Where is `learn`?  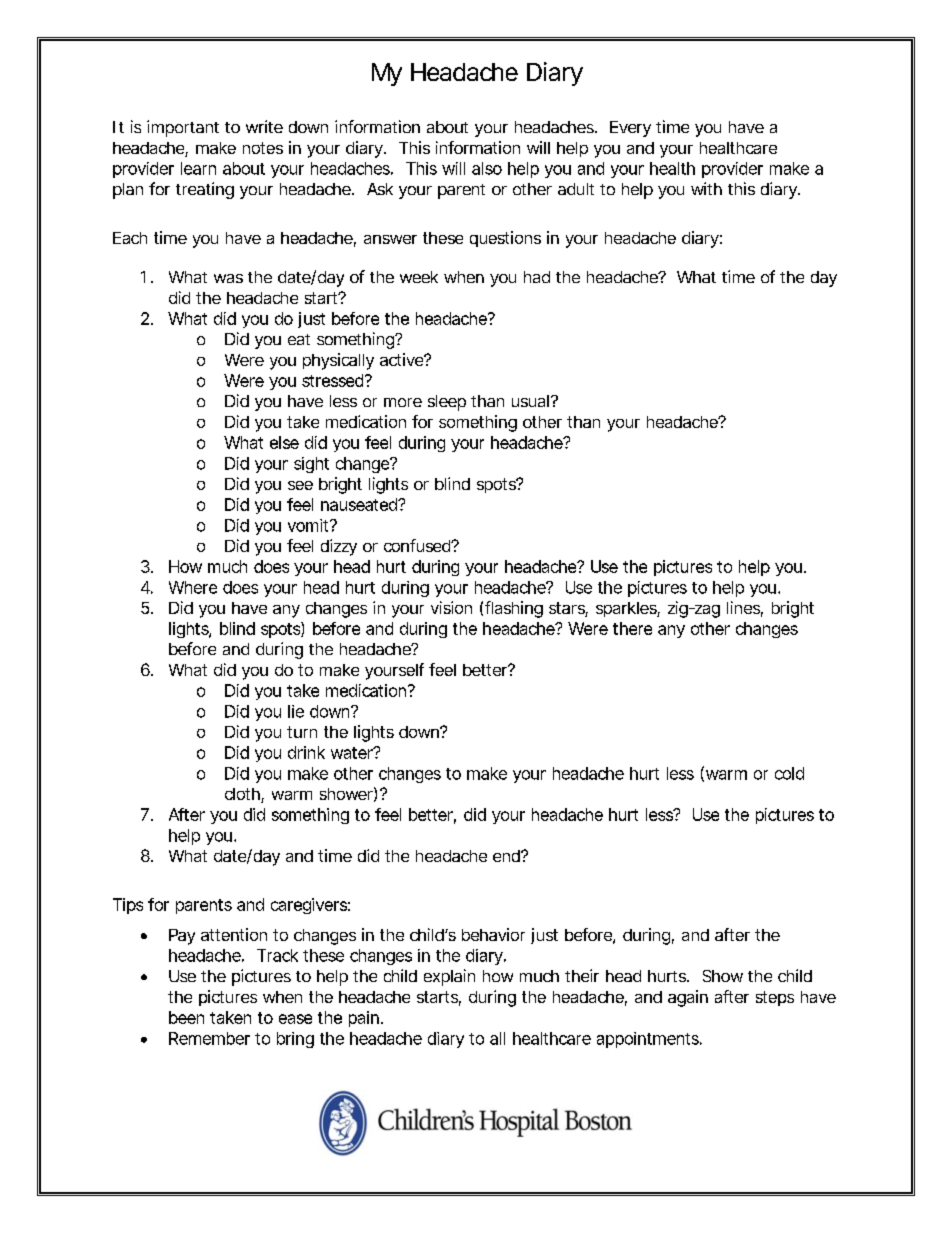 learn is located at coordinates (198, 168).
